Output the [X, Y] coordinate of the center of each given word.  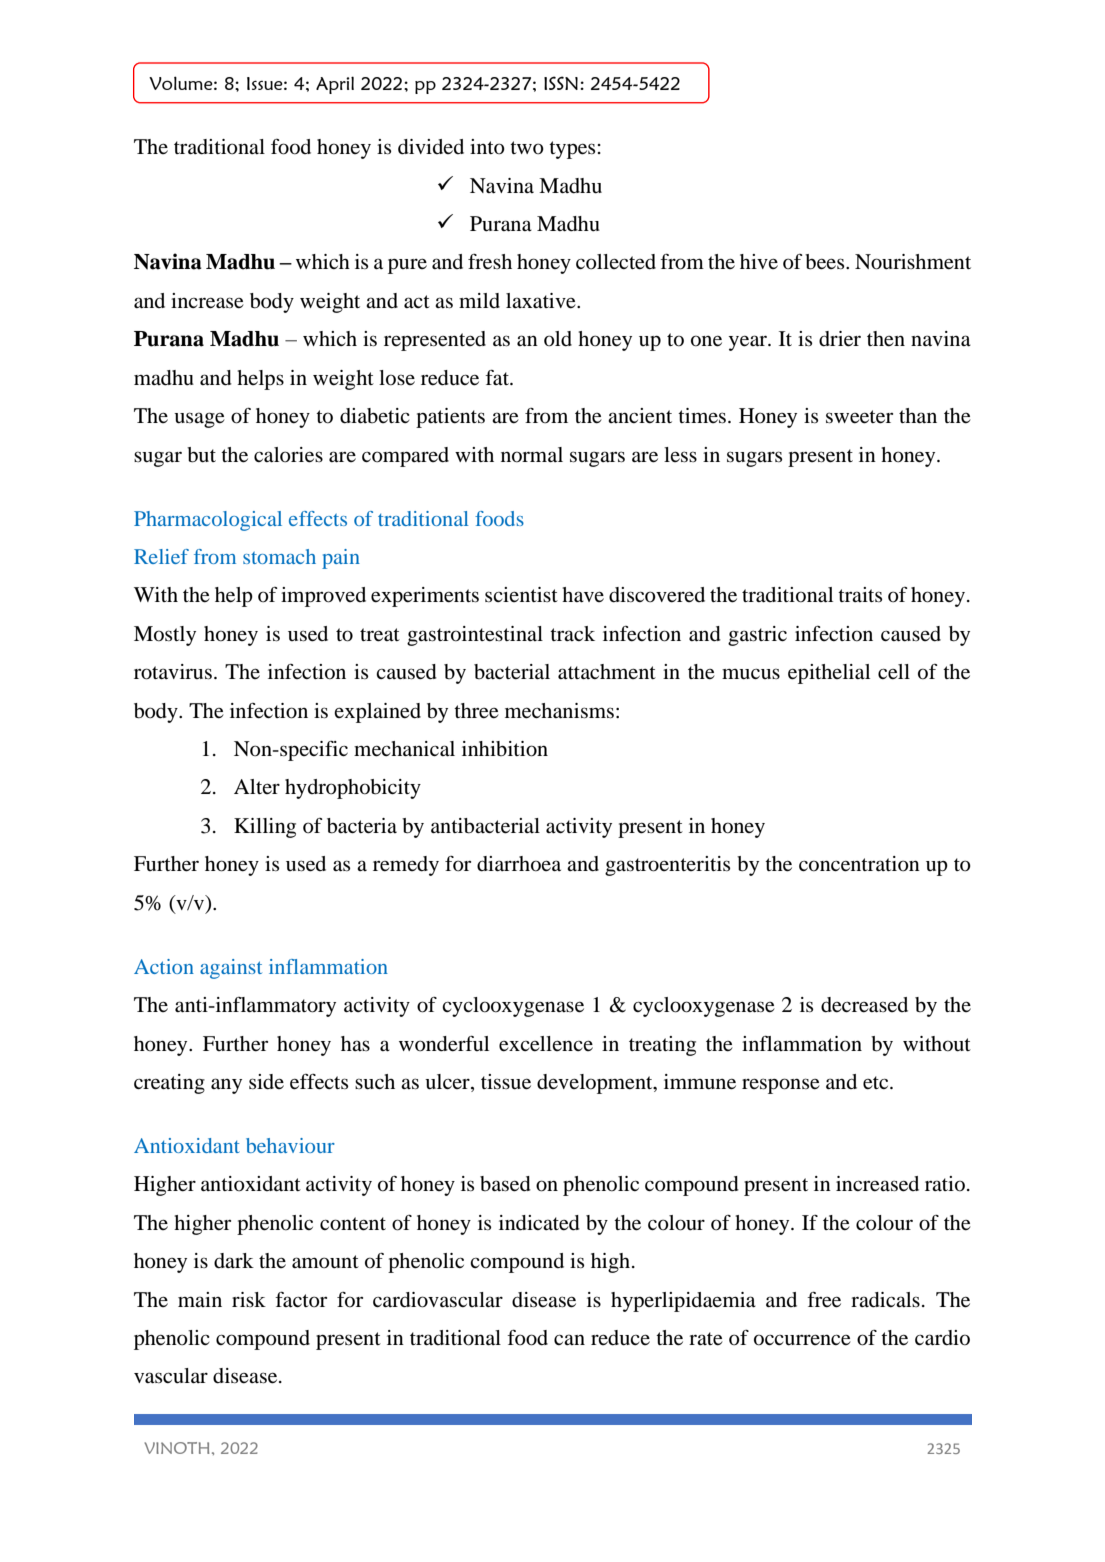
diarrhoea [519, 864]
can [569, 1339]
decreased [864, 1005]
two [527, 148]
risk [249, 1299]
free [824, 1299]
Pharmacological [208, 521]
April [335, 85]
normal [532, 455]
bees [826, 262]
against [231, 969]
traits [860, 594]
